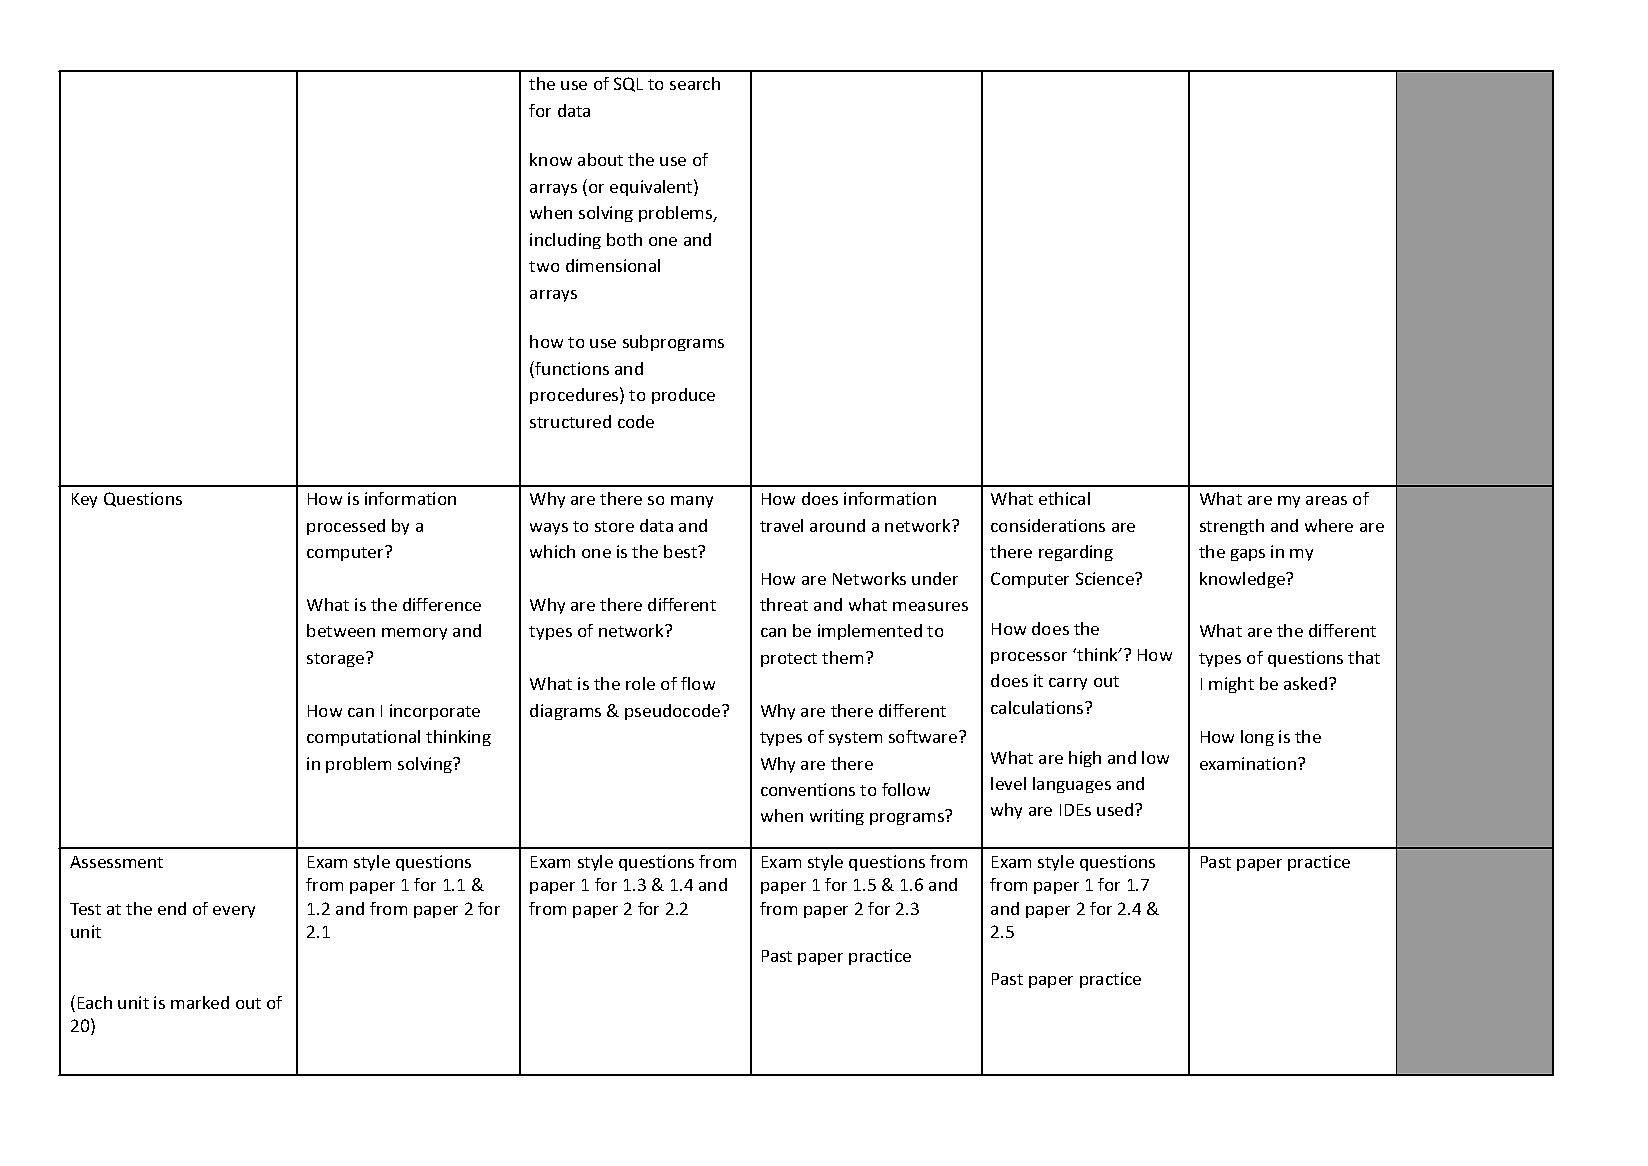  Describe the element at coordinates (837, 817) in the screenshot. I see `writing` at that location.
